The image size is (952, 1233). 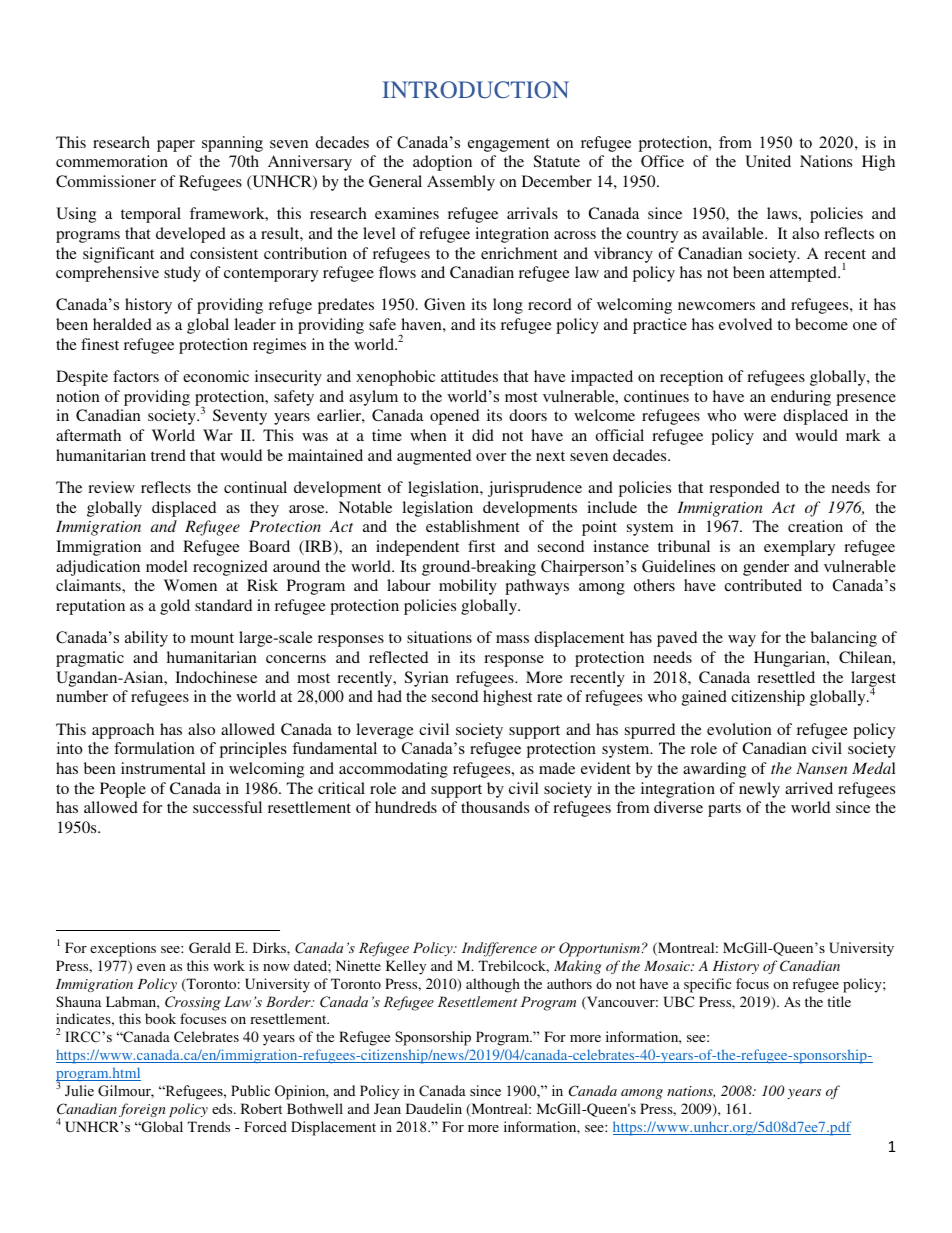 I want to click on mobility, so click(x=468, y=587).
